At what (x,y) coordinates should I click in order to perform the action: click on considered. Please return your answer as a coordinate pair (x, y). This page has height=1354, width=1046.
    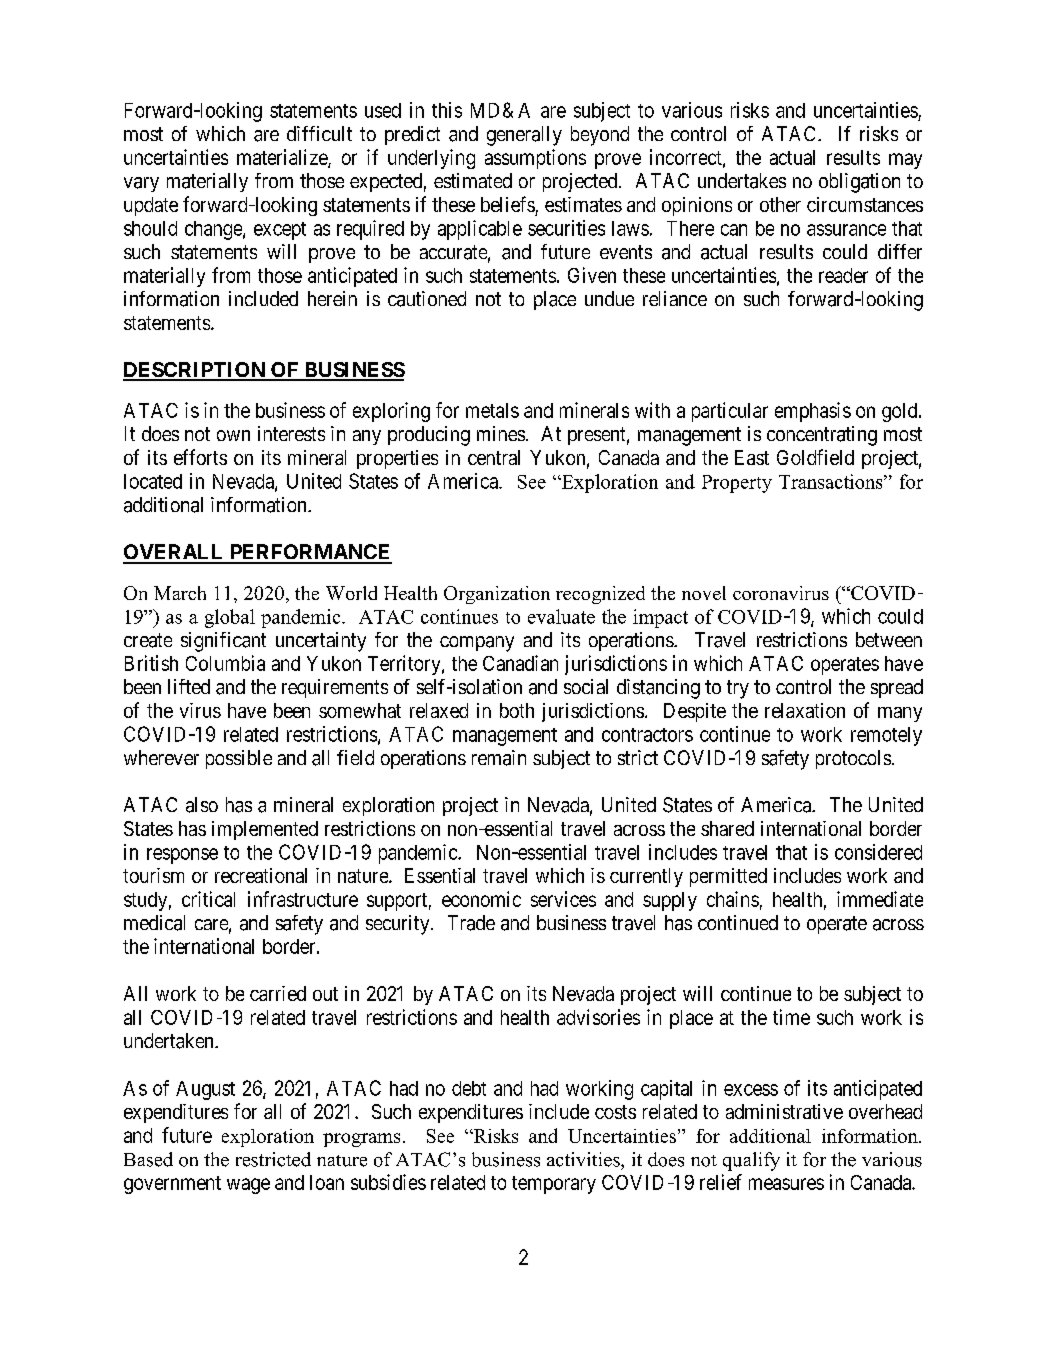
    Looking at the image, I should click on (878, 852).
